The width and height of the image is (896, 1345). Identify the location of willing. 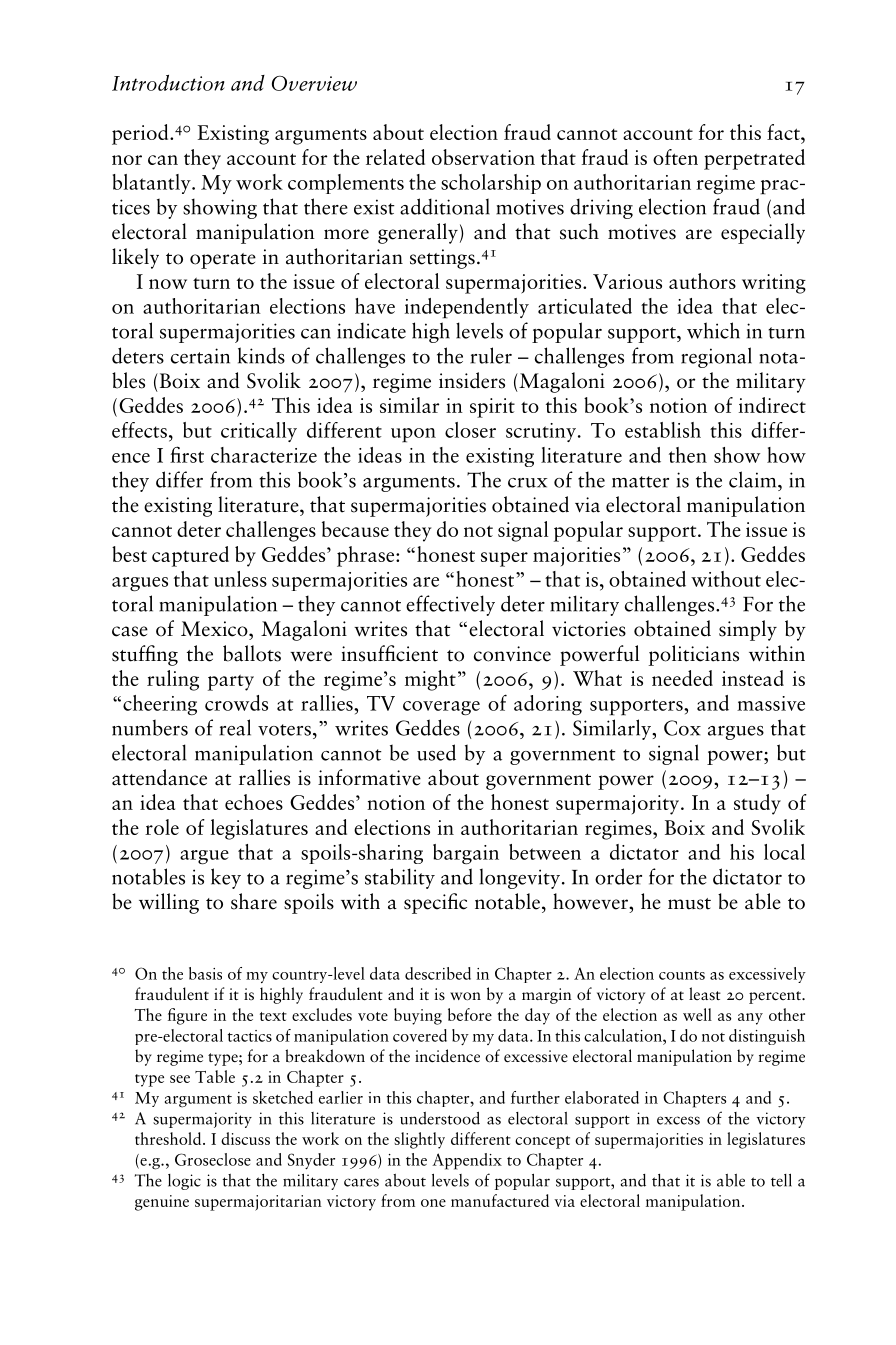
(169, 903).
